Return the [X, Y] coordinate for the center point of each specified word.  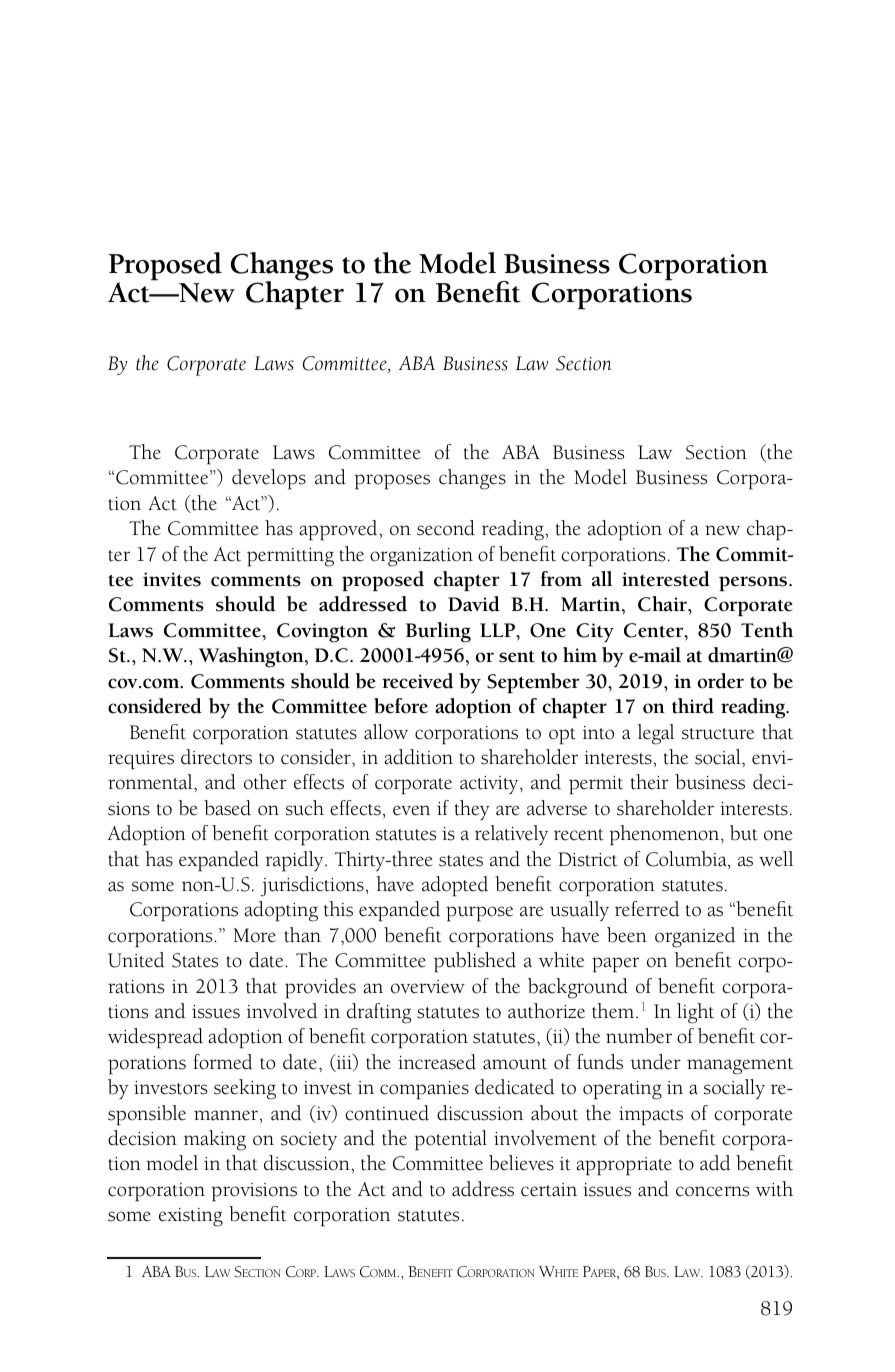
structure [718, 734]
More [254, 935]
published [475, 962]
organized [695, 937]
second [446, 528]
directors [216, 757]
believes [521, 1163]
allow [386, 732]
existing [191, 1217]
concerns [712, 1191]
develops [269, 479]
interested [666, 579]
